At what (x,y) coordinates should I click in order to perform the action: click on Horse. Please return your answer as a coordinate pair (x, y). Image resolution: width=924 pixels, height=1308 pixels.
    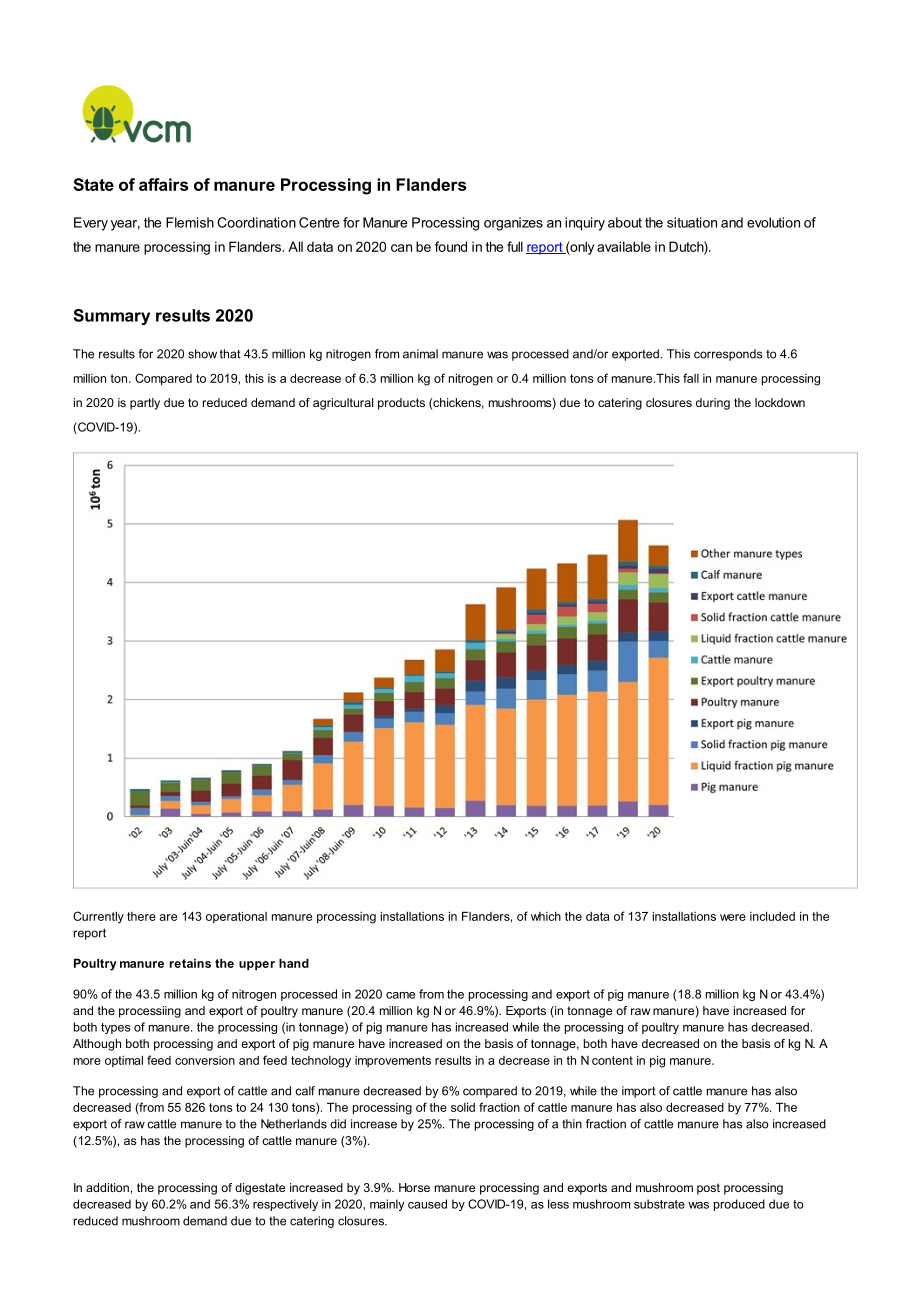
    Looking at the image, I should click on (414, 1187).
